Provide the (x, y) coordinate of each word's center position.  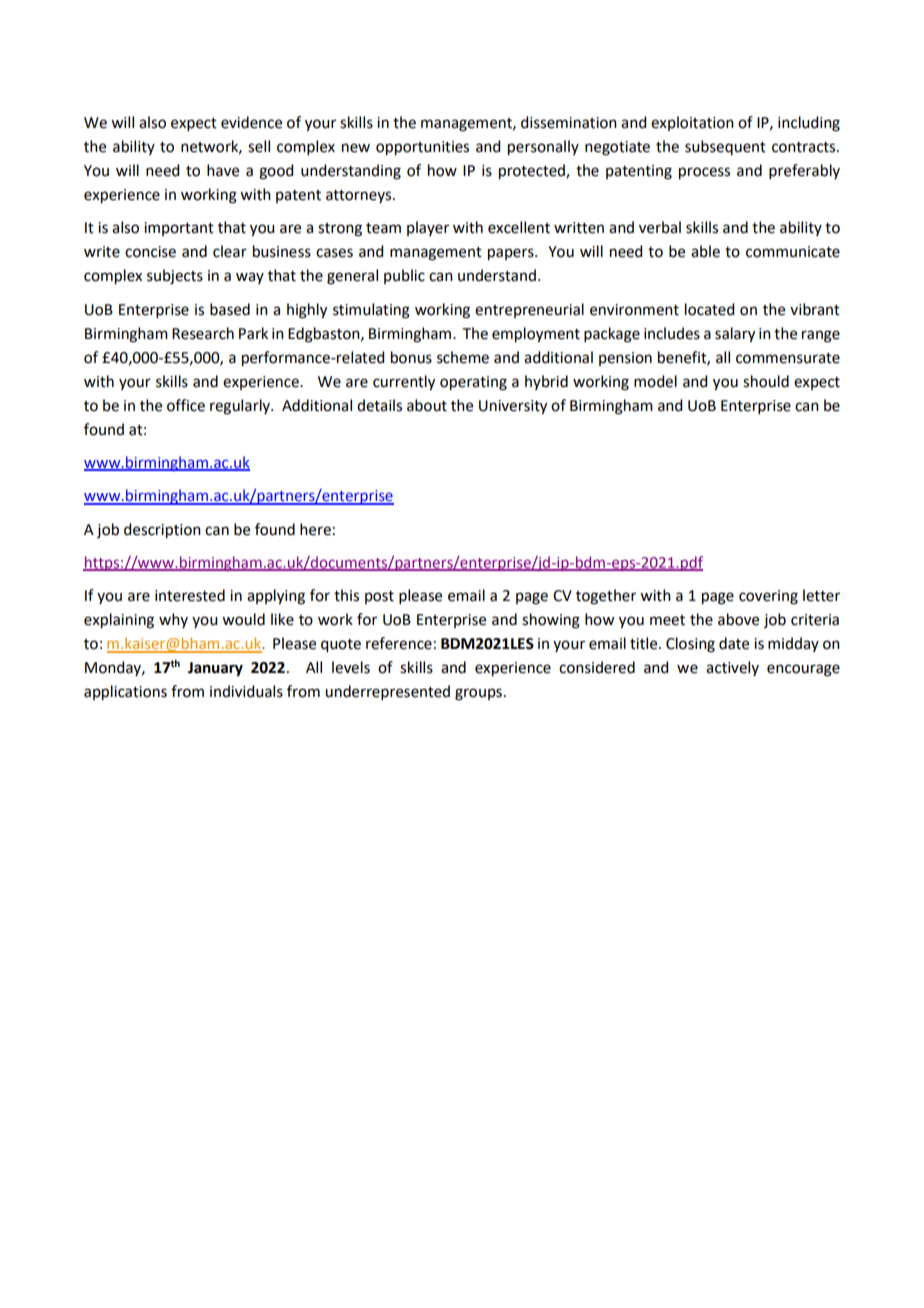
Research (203, 333)
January (215, 669)
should (766, 381)
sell (259, 146)
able (705, 251)
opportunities (422, 148)
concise (150, 252)
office (186, 405)
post (379, 597)
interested (190, 595)
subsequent (725, 147)
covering (768, 597)
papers (512, 254)
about (427, 405)
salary (735, 335)
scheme (463, 357)
